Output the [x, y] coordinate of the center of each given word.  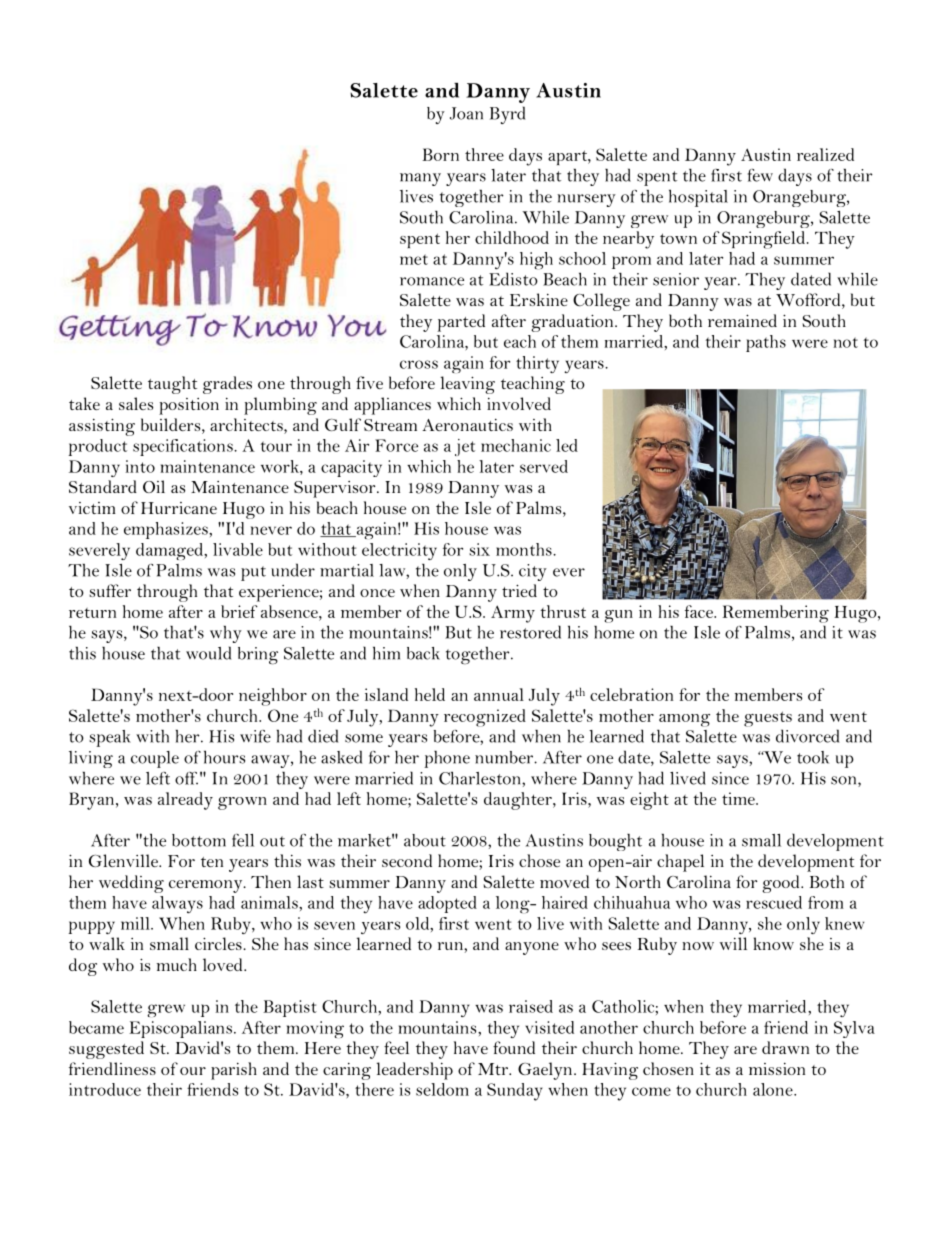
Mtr [494, 1069]
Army [513, 614]
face [700, 611]
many [420, 179]
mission [777, 1069]
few [760, 175]
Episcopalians [180, 1029]
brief [239, 611]
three [484, 154]
